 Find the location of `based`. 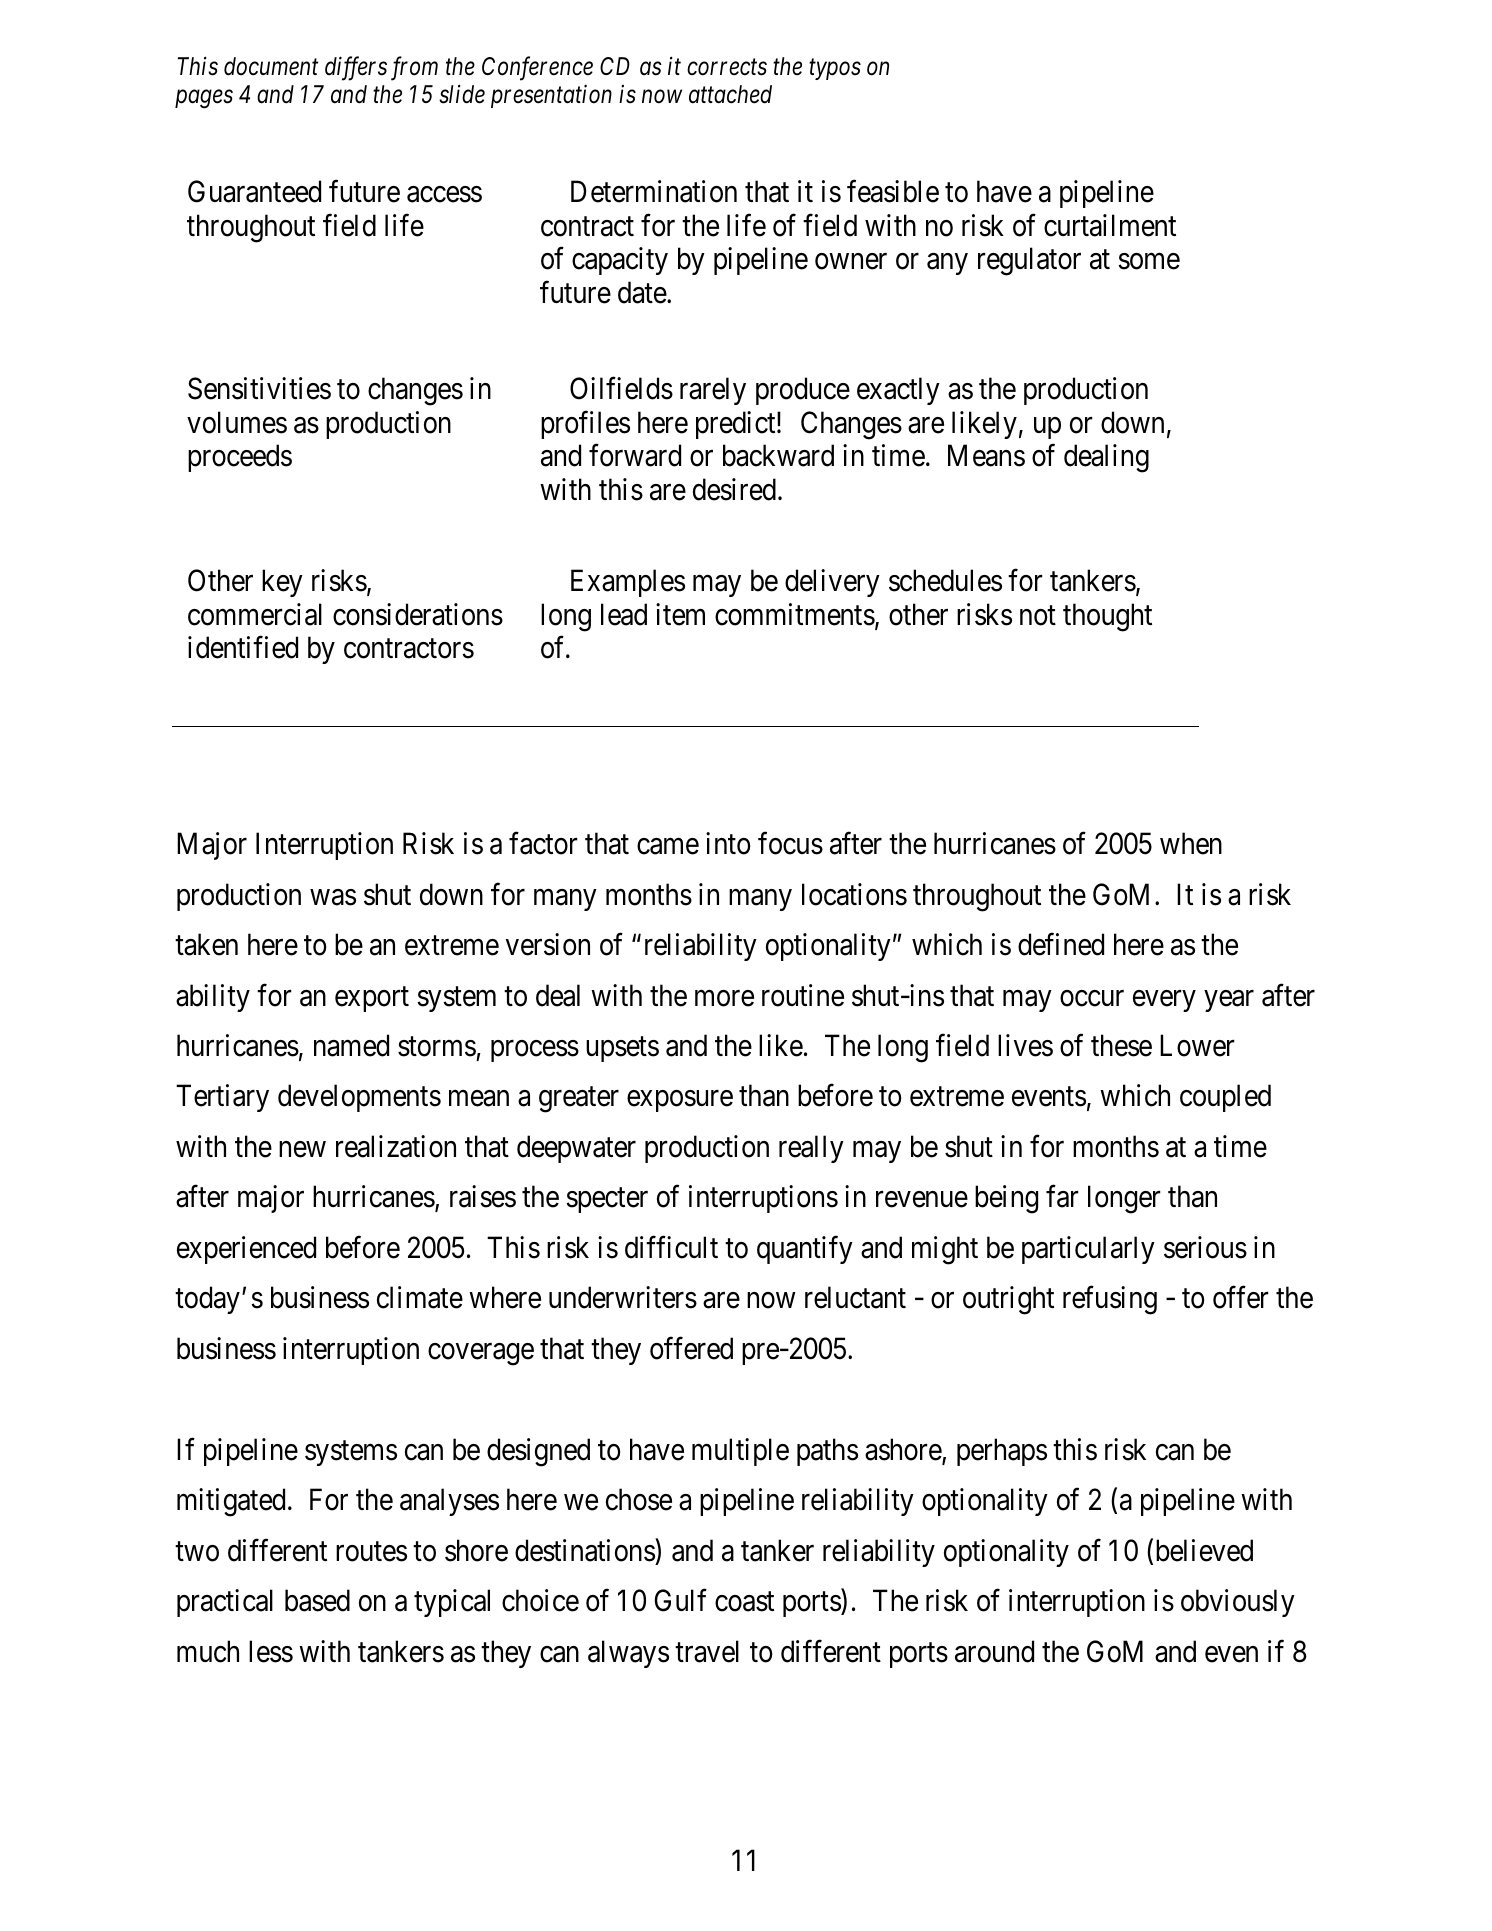

based is located at coordinates (317, 1600).
